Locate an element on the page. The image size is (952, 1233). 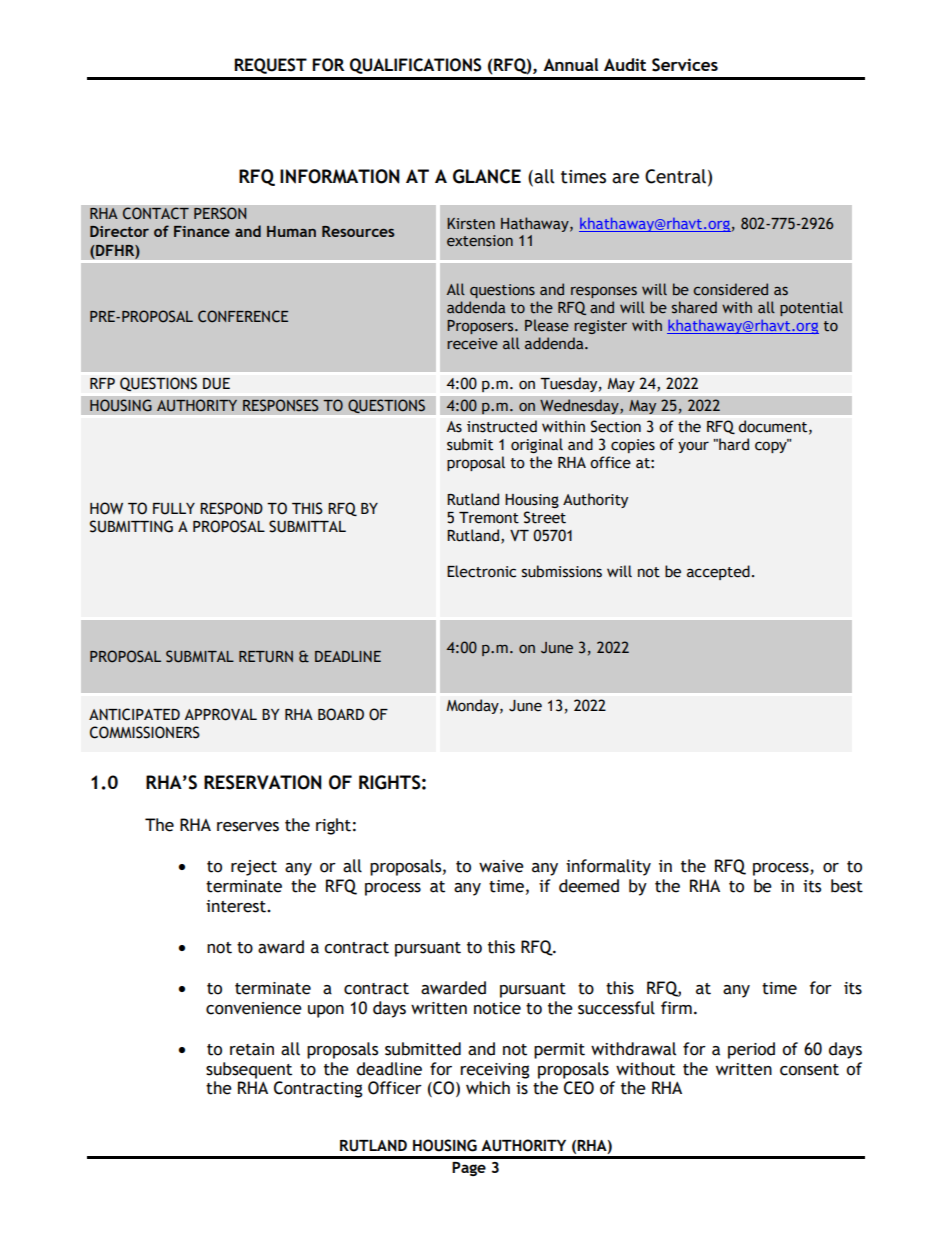
potential is located at coordinates (811, 308).
